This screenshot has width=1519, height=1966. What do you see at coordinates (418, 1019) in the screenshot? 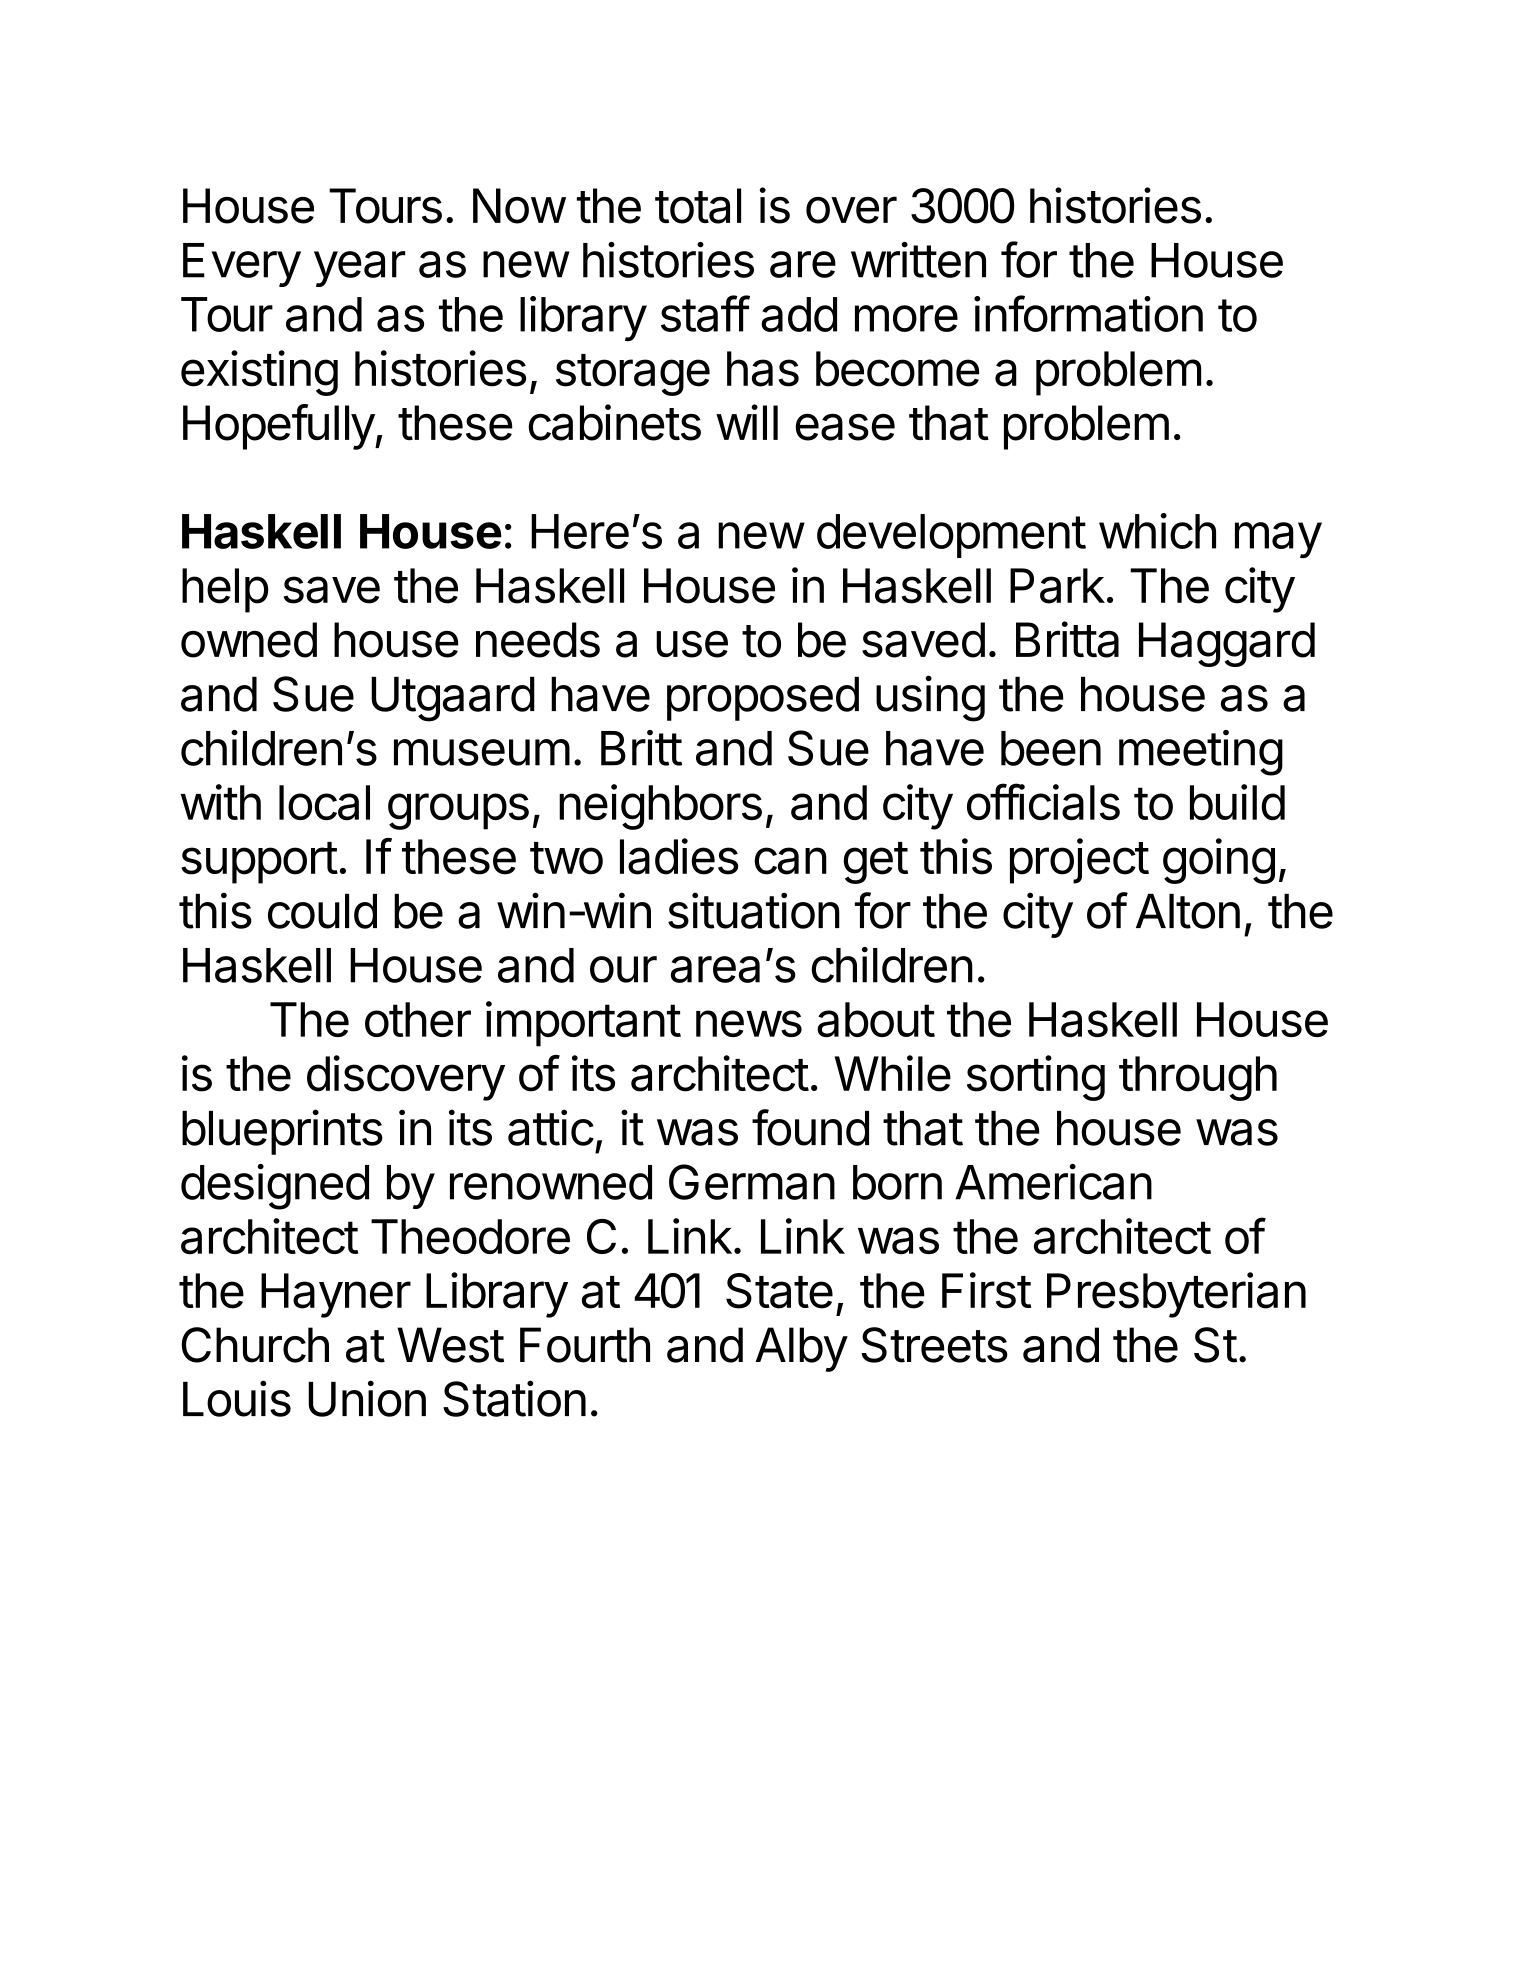
I see `other` at bounding box center [418, 1019].
